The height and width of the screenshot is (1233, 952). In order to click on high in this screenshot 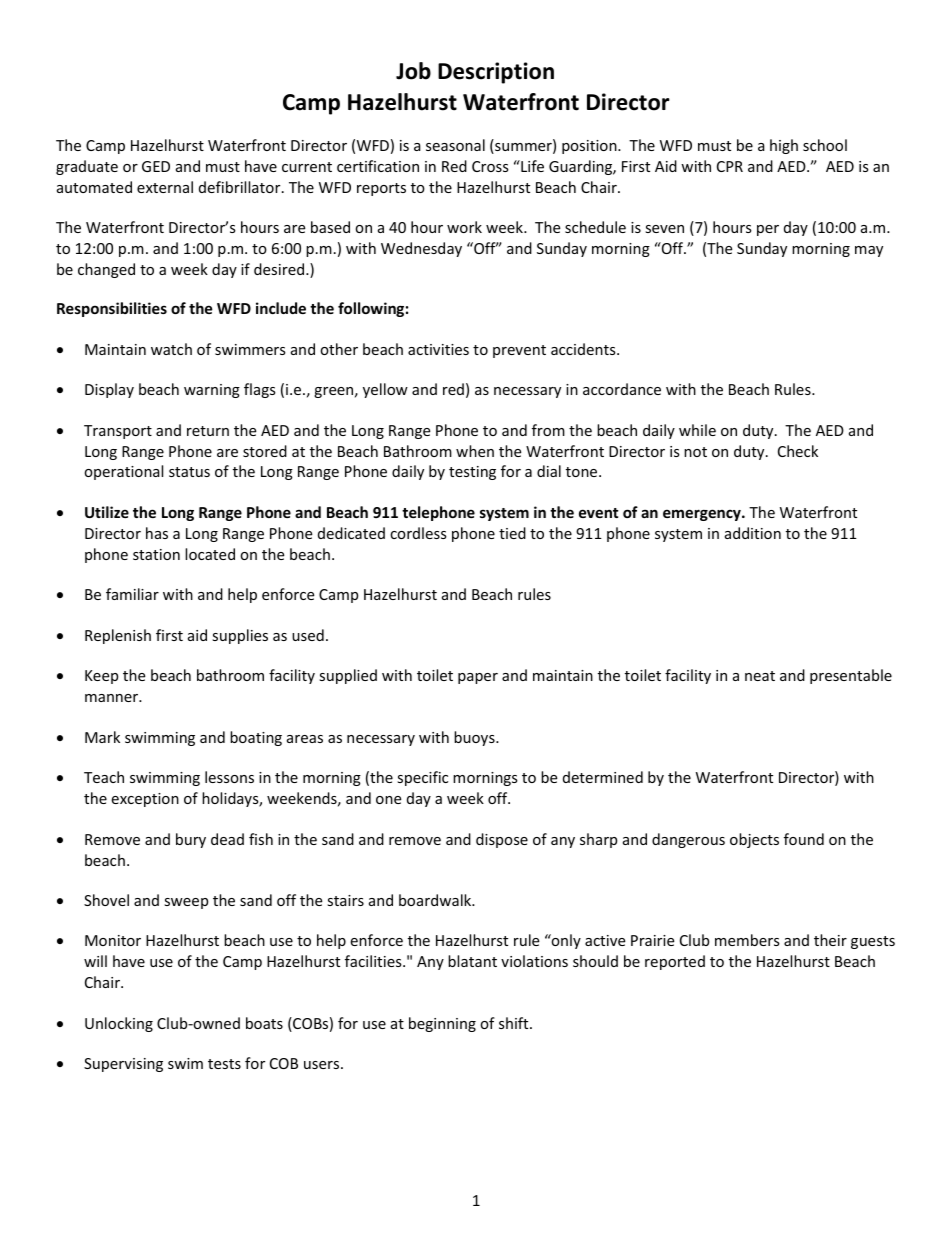, I will do `click(784, 146)`.
